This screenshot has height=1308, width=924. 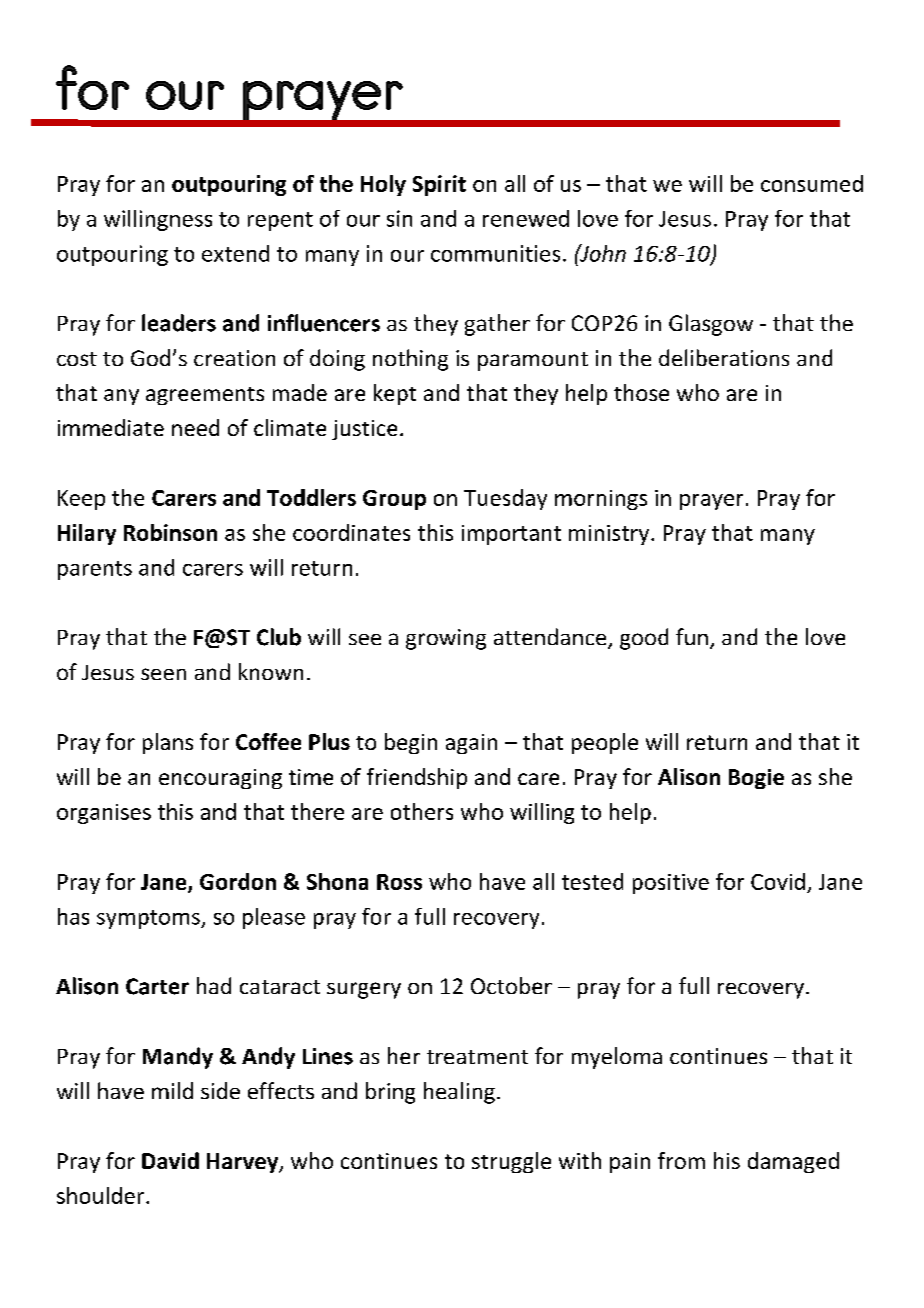 I want to click on consumed, so click(x=812, y=183).
